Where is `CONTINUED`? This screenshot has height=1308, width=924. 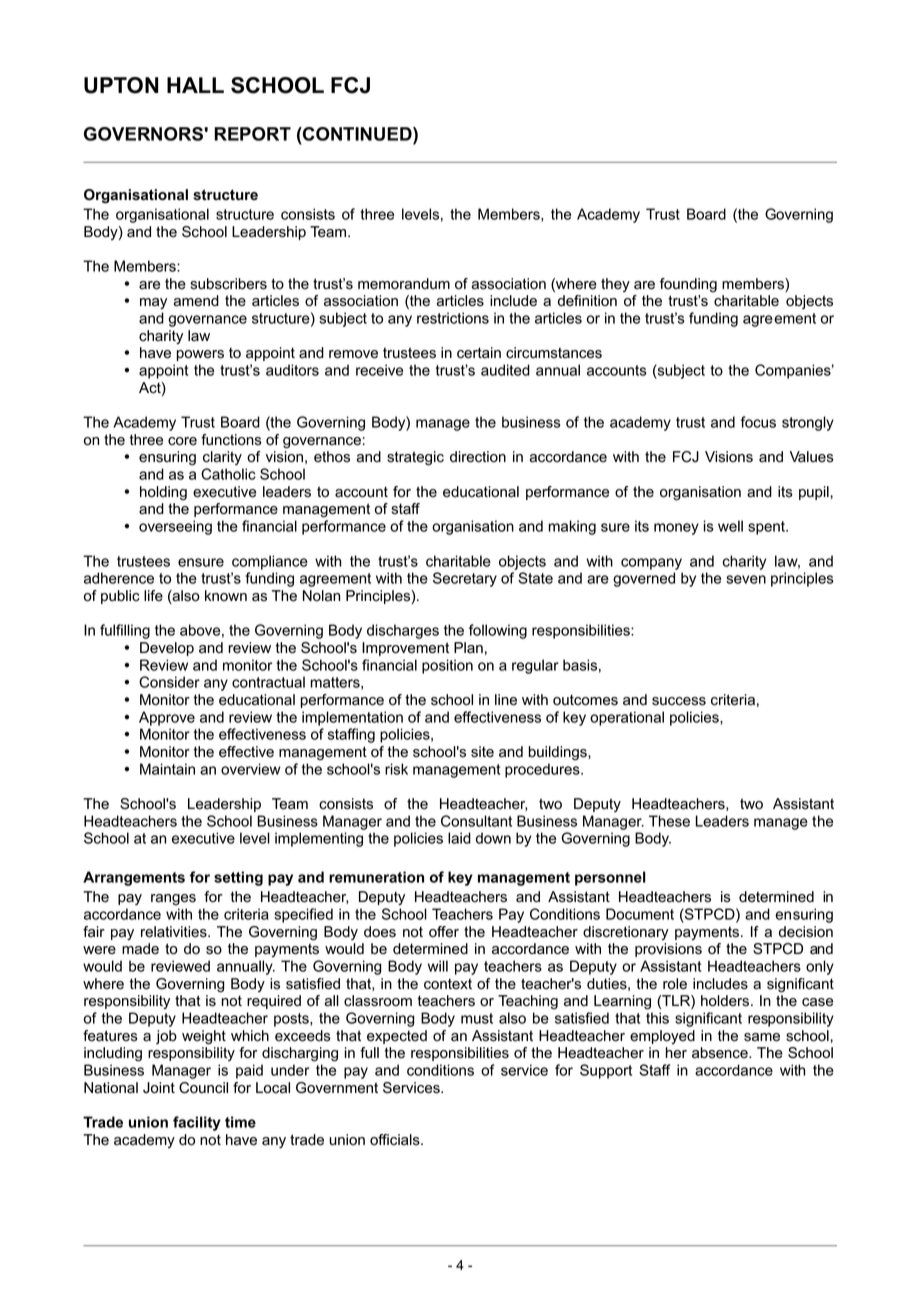 CONTINUED is located at coordinates (357, 134).
